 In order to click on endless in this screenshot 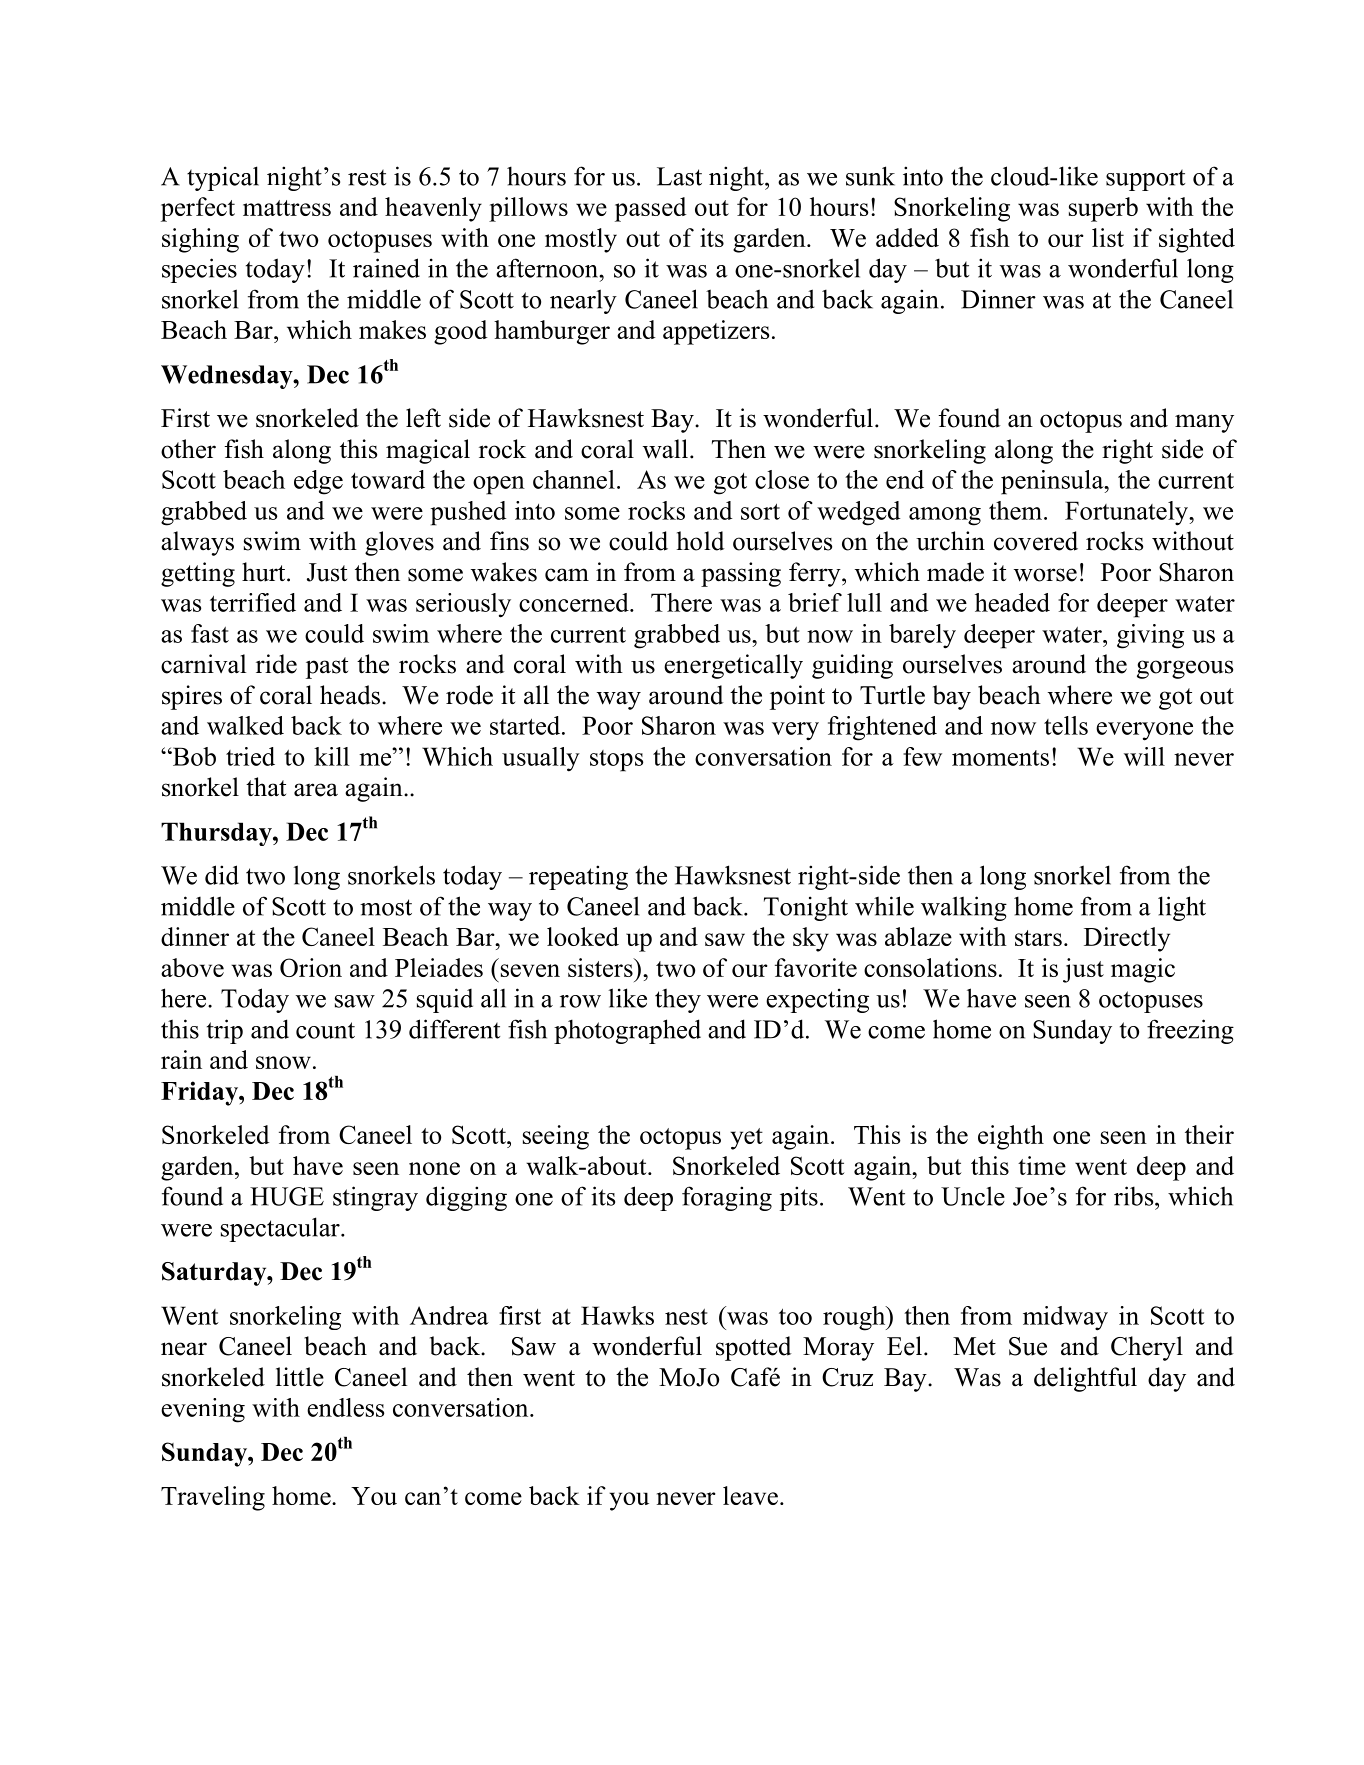, I will do `click(345, 1407)`.
